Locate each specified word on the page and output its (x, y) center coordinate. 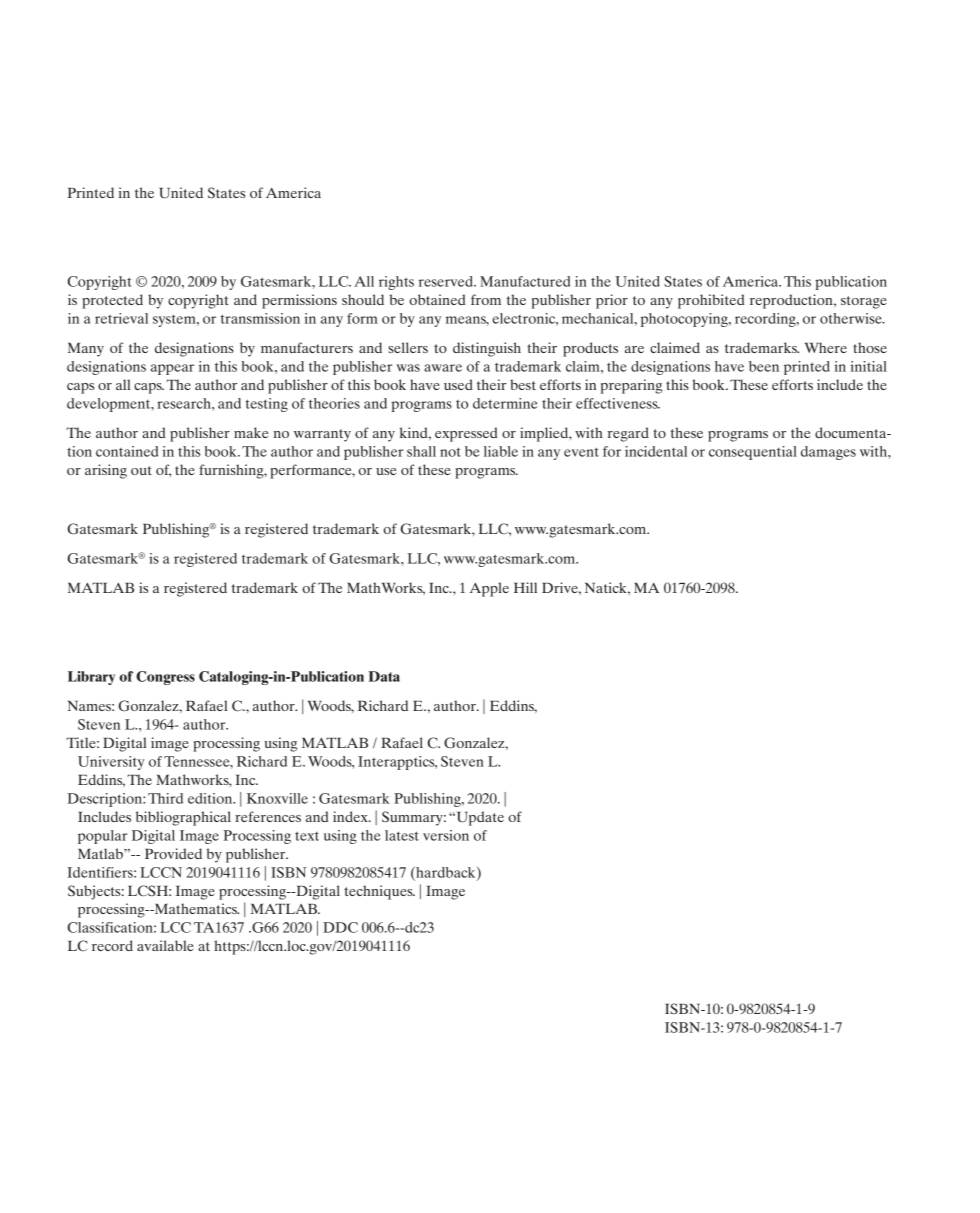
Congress (165, 678)
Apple (489, 589)
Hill (525, 587)
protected (112, 301)
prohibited (711, 301)
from (486, 299)
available (165, 945)
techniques (379, 892)
